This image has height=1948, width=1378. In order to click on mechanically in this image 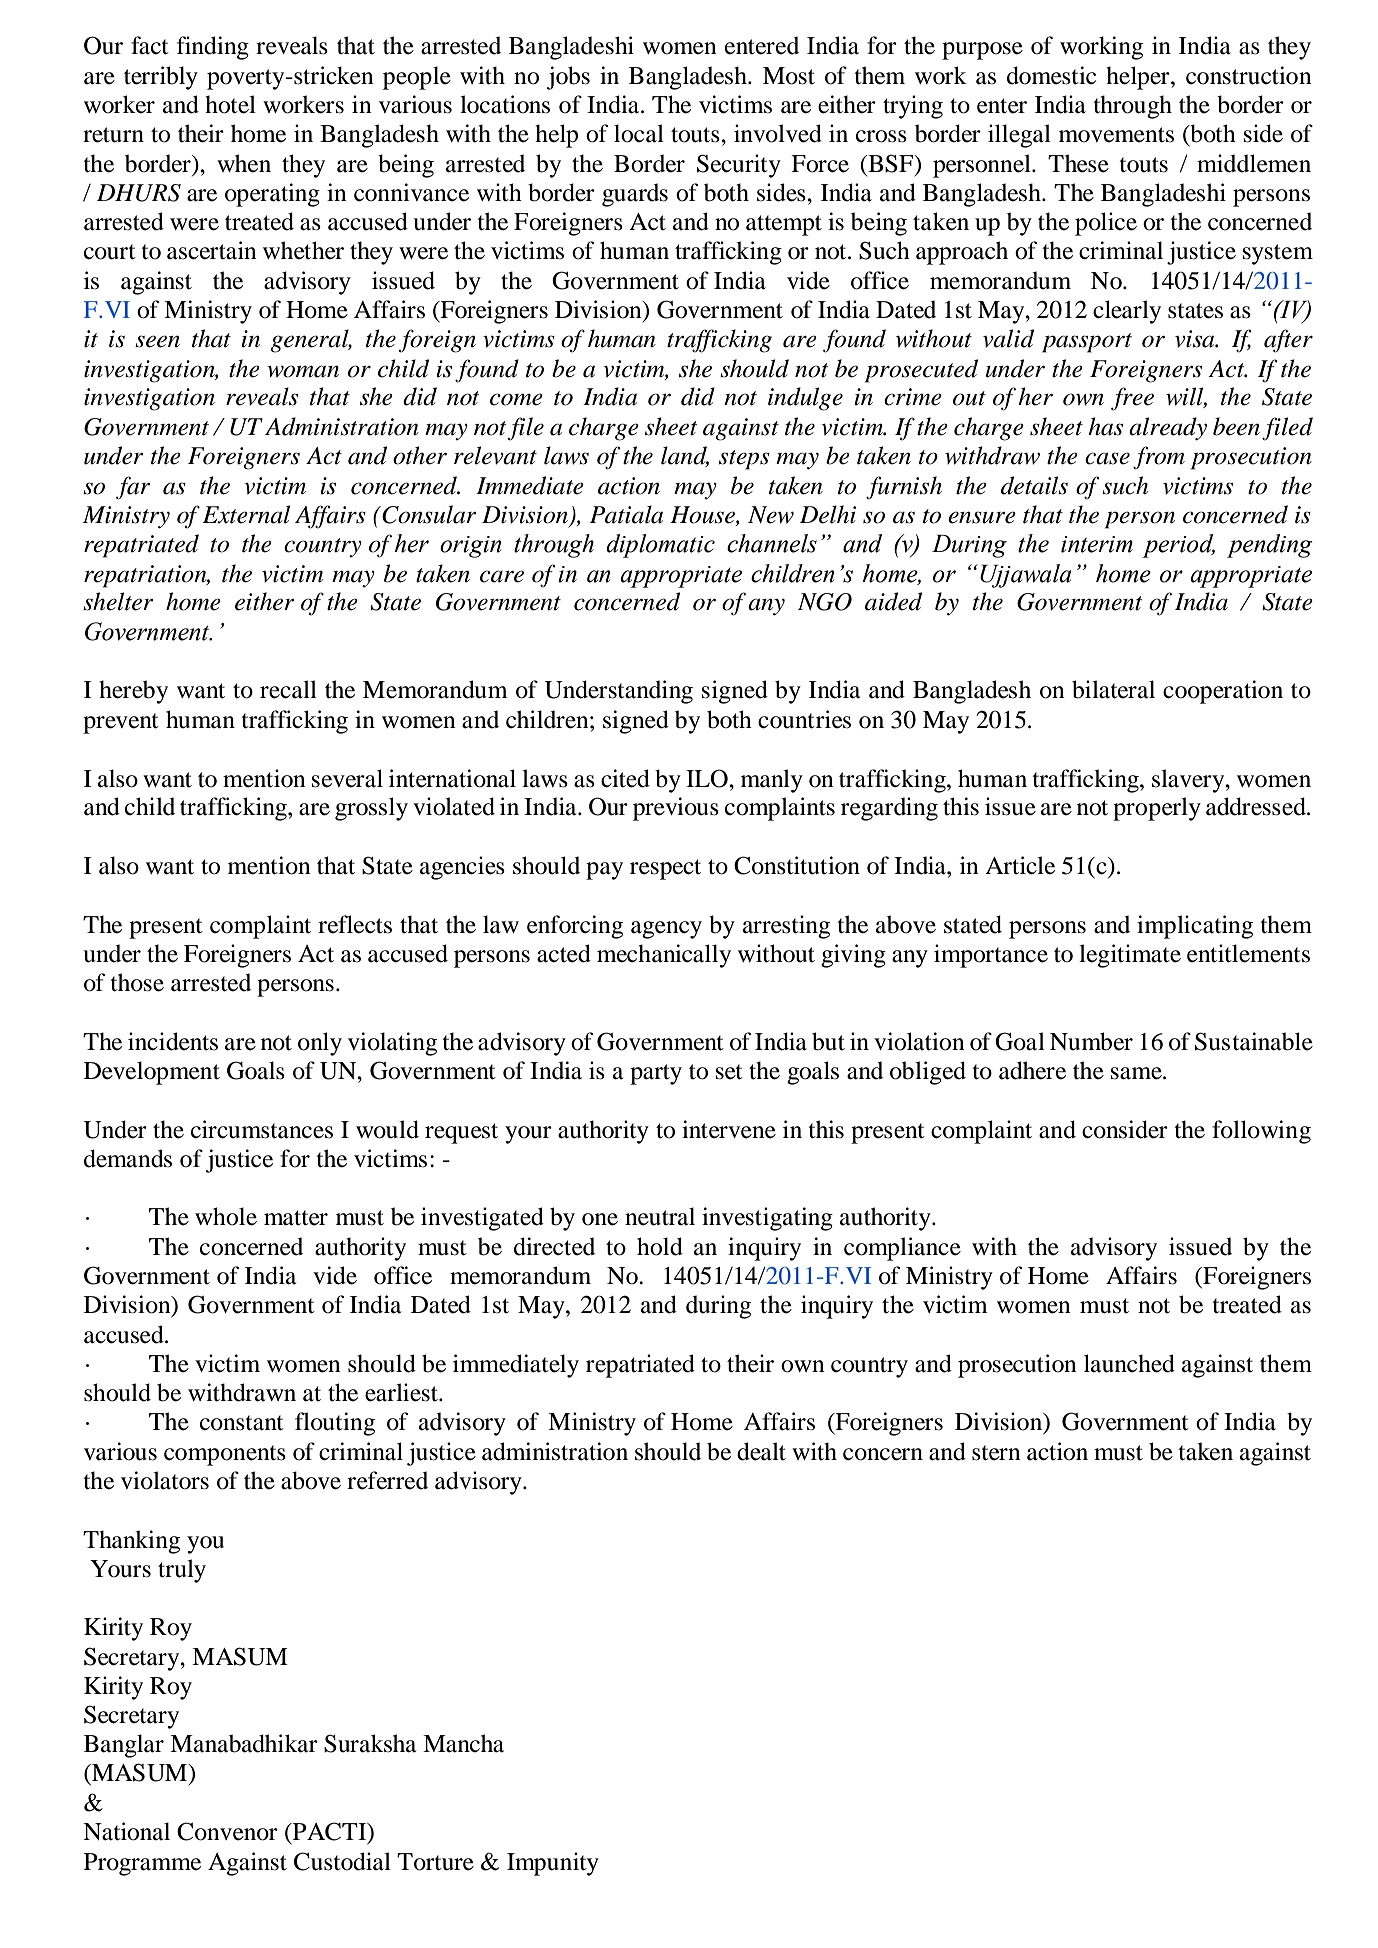, I will do `click(664, 956)`.
